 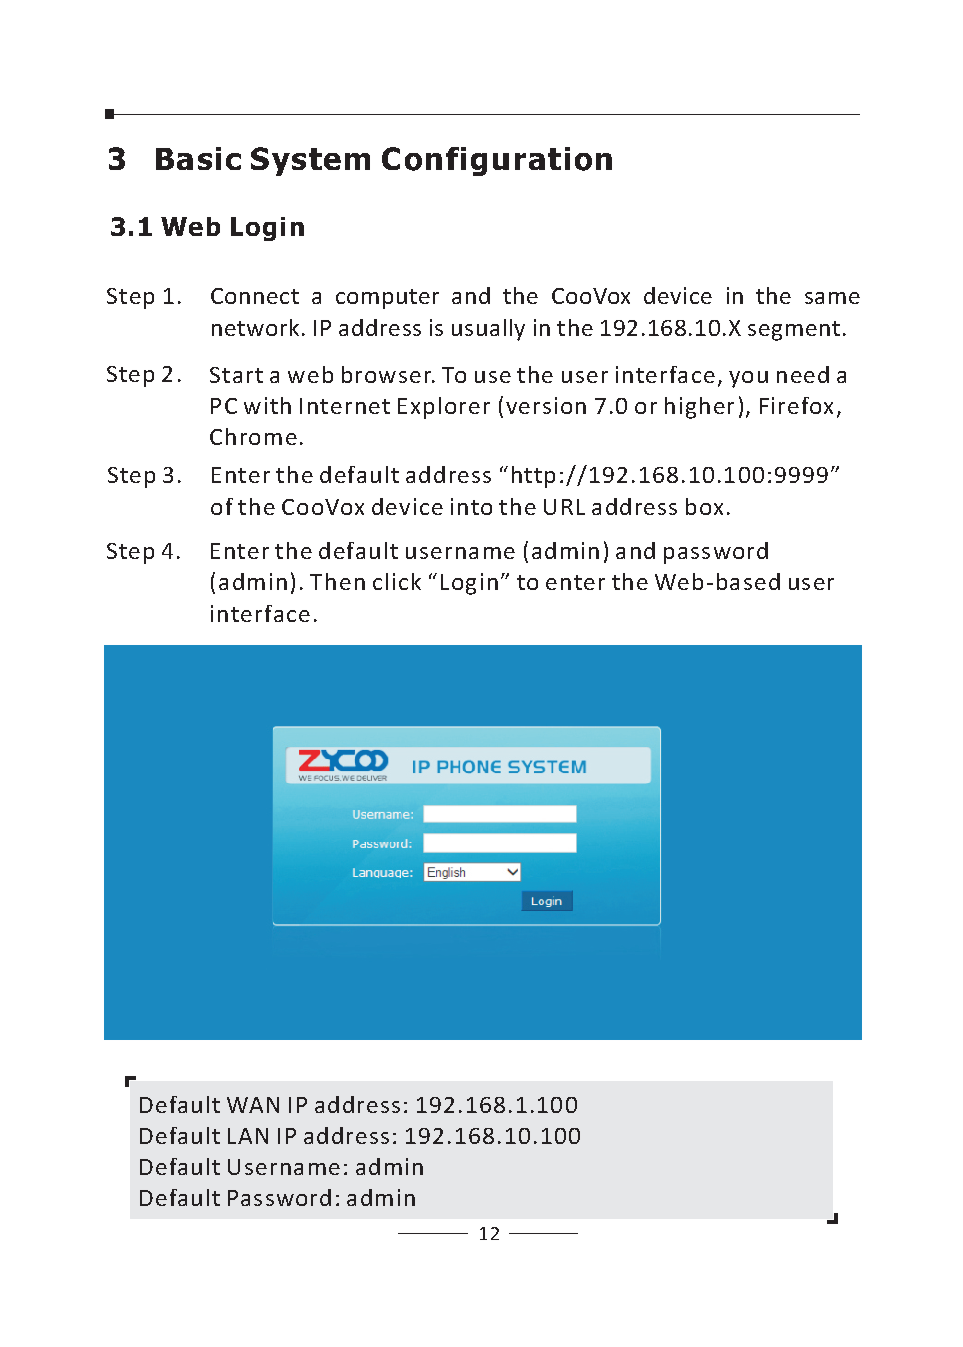 I want to click on box, so click(x=704, y=506).
